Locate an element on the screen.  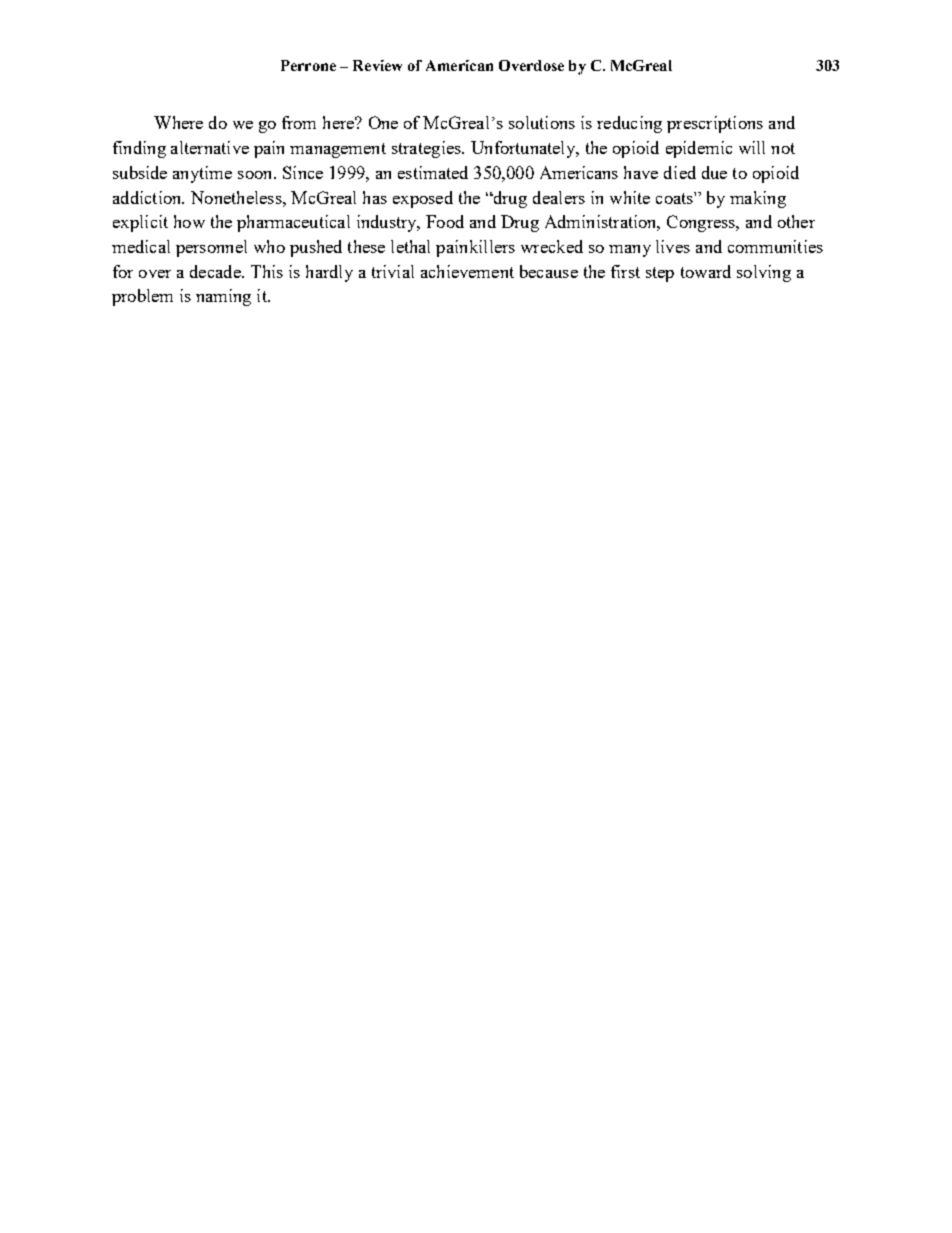
lethal is located at coordinates (410, 246).
